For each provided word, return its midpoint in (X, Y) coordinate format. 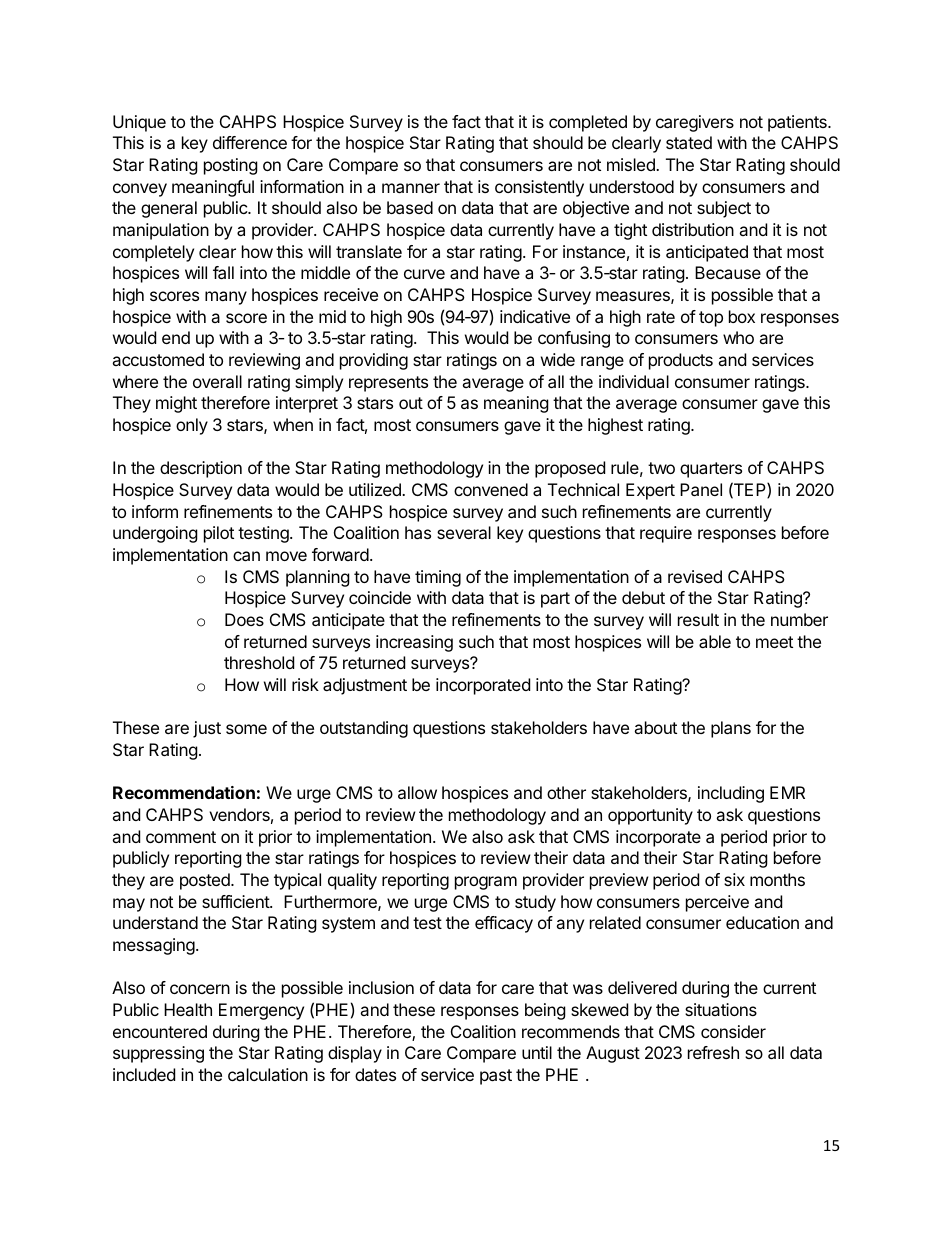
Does (244, 619)
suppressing (158, 1054)
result (698, 619)
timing (438, 578)
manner (411, 188)
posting (231, 166)
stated (689, 142)
